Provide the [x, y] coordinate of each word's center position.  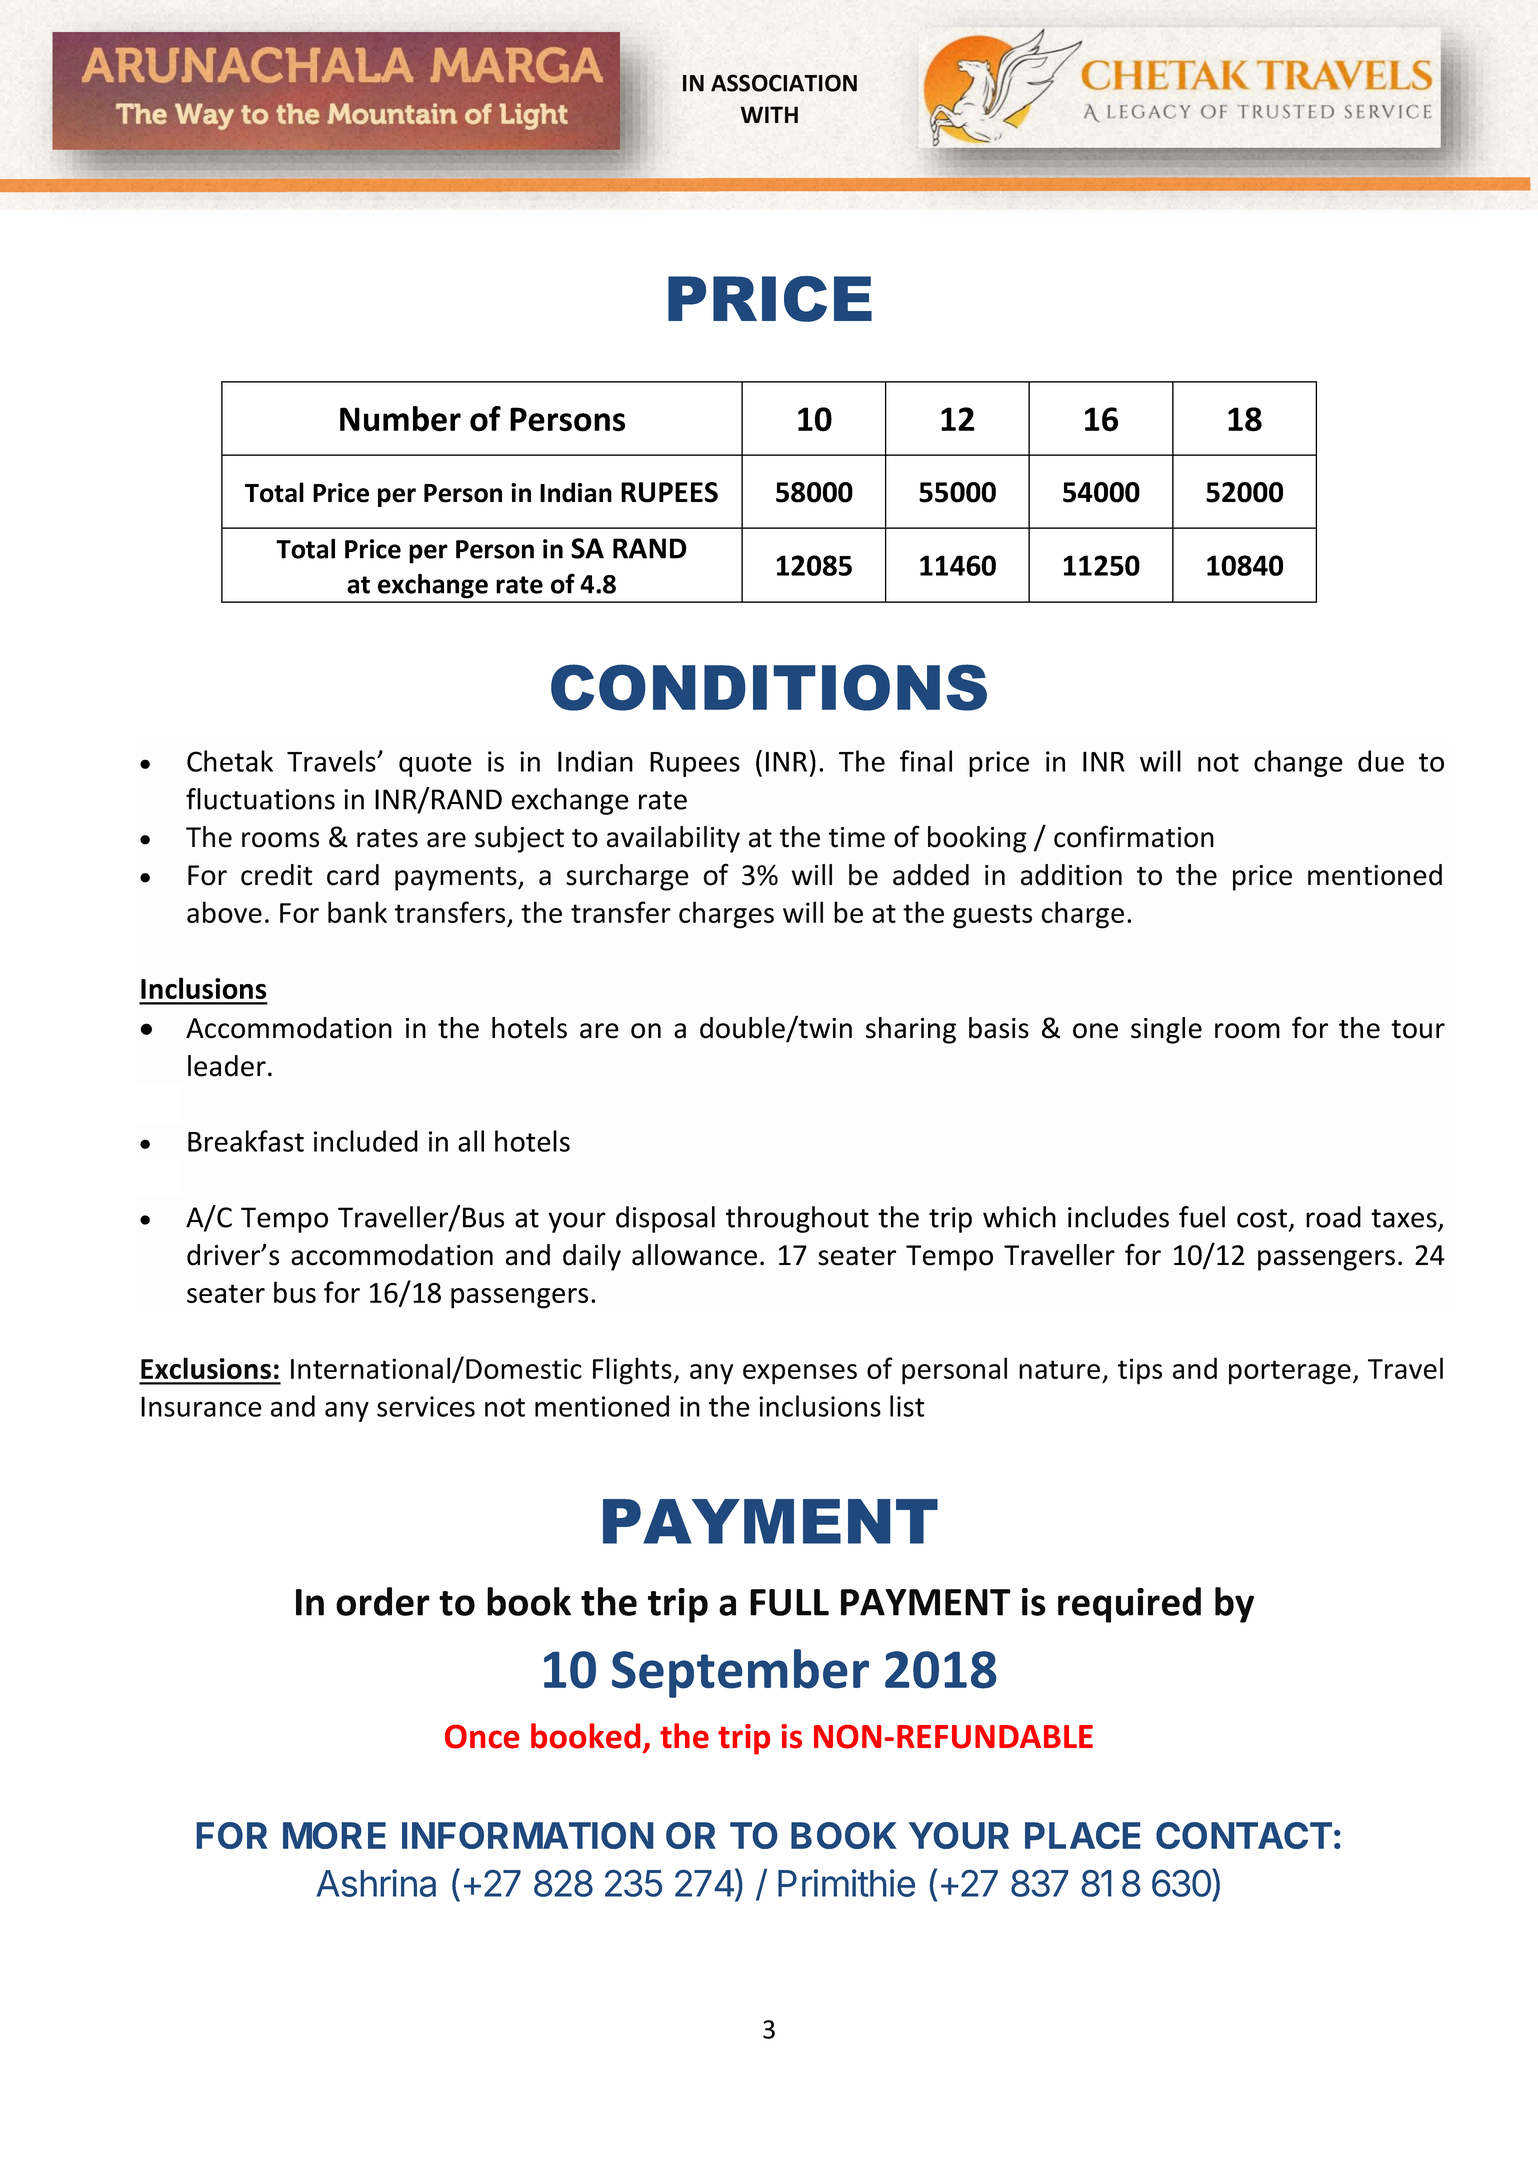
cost [1262, 1218]
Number [400, 419]
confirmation [1134, 836]
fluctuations [260, 799]
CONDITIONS [769, 687]
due [1381, 761]
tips [1140, 1371]
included [366, 1141]
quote [435, 765]
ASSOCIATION [784, 83]
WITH [769, 114]
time [857, 837]
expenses [800, 1374]
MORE [334, 1835]
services [426, 1406]
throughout [797, 1219]
